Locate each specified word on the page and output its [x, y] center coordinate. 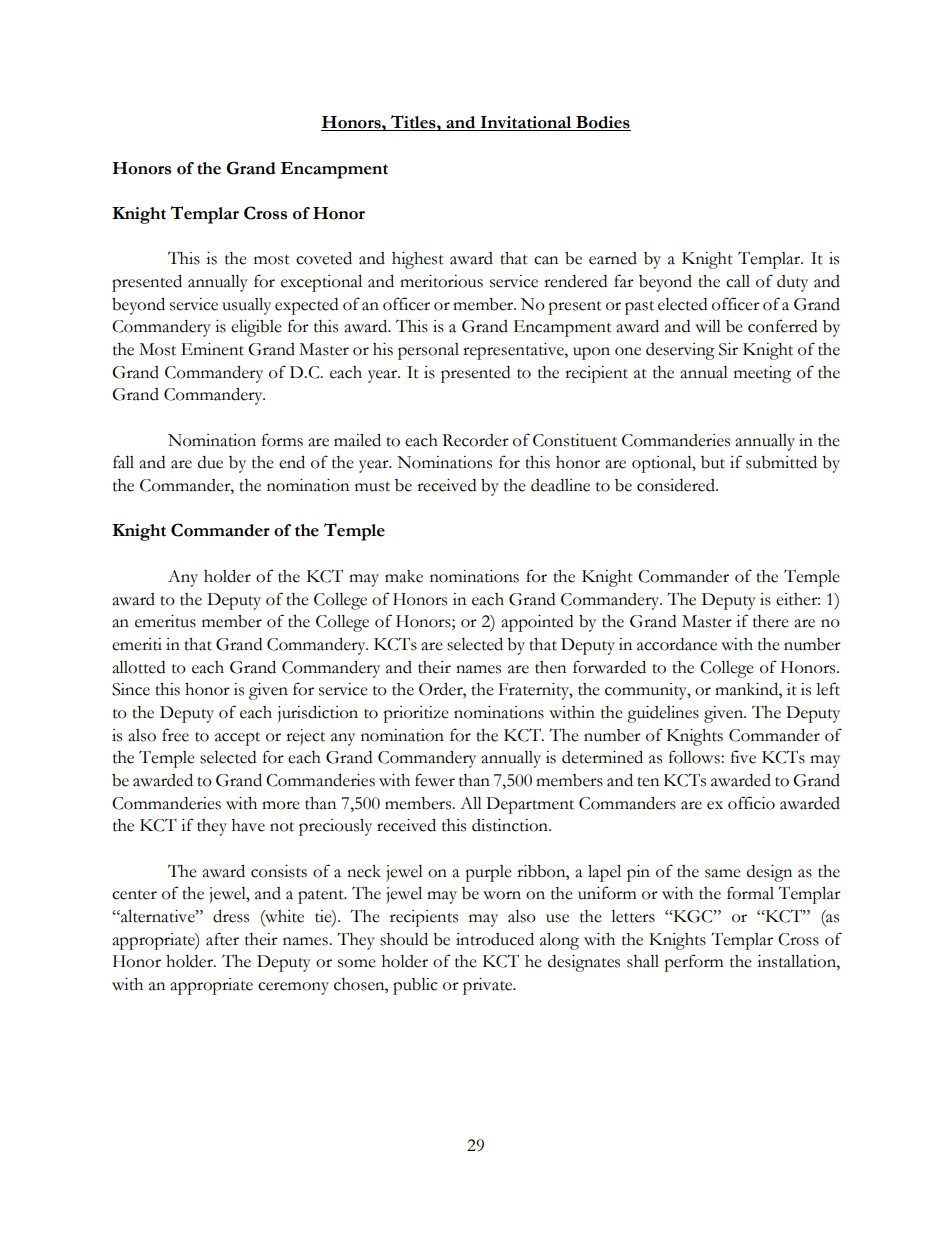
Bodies [602, 123]
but [713, 462]
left [828, 689]
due [210, 462]
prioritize [416, 714]
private [489, 986]
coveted [324, 258]
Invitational [526, 123]
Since [131, 689]
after [222, 939]
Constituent [575, 440]
